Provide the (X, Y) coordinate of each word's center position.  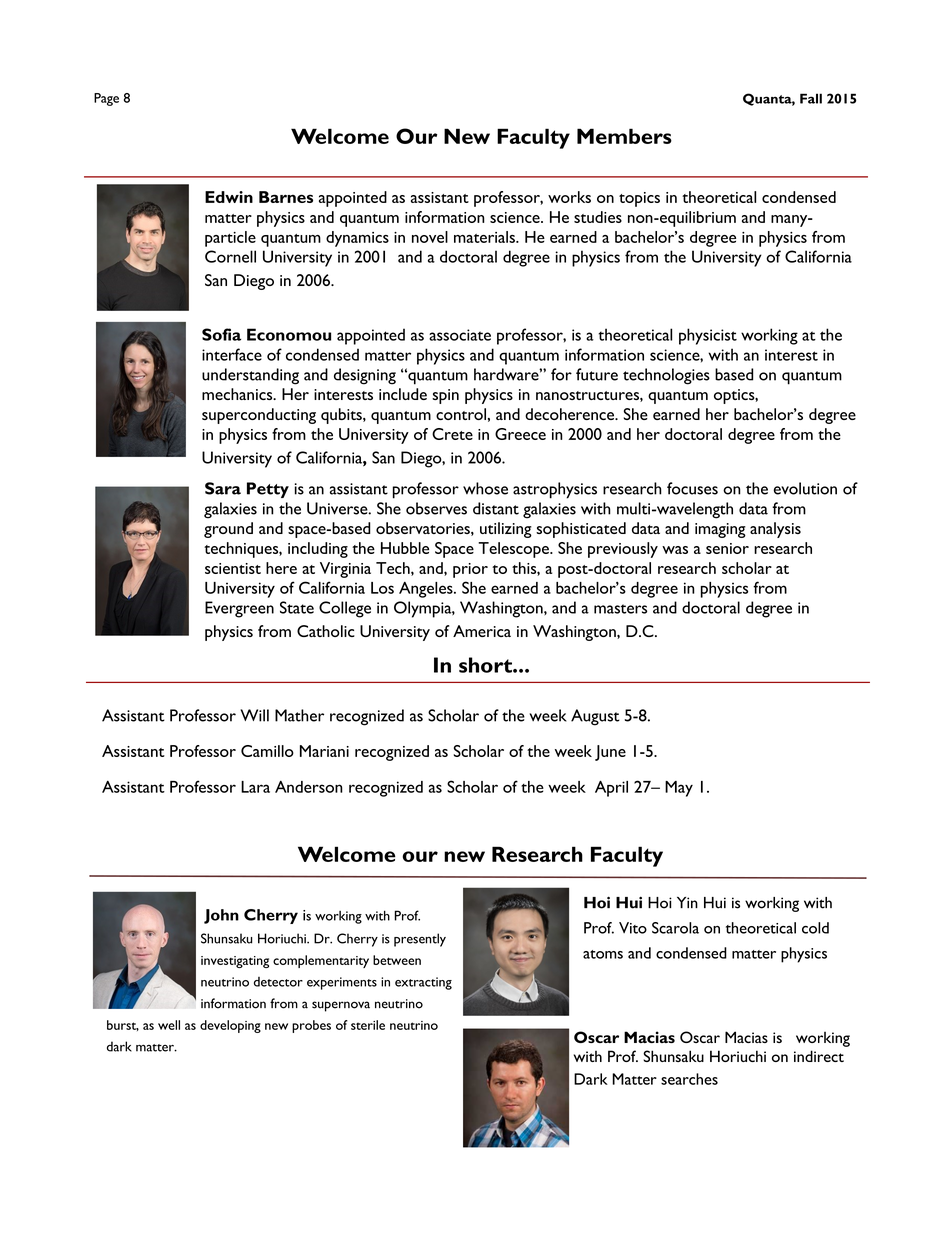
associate (460, 335)
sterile (368, 1025)
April (611, 788)
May (679, 789)
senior (727, 548)
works (569, 197)
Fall (811, 98)
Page (106, 99)
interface (232, 354)
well (169, 1025)
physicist (708, 336)
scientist (233, 568)
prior (470, 570)
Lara (255, 787)
